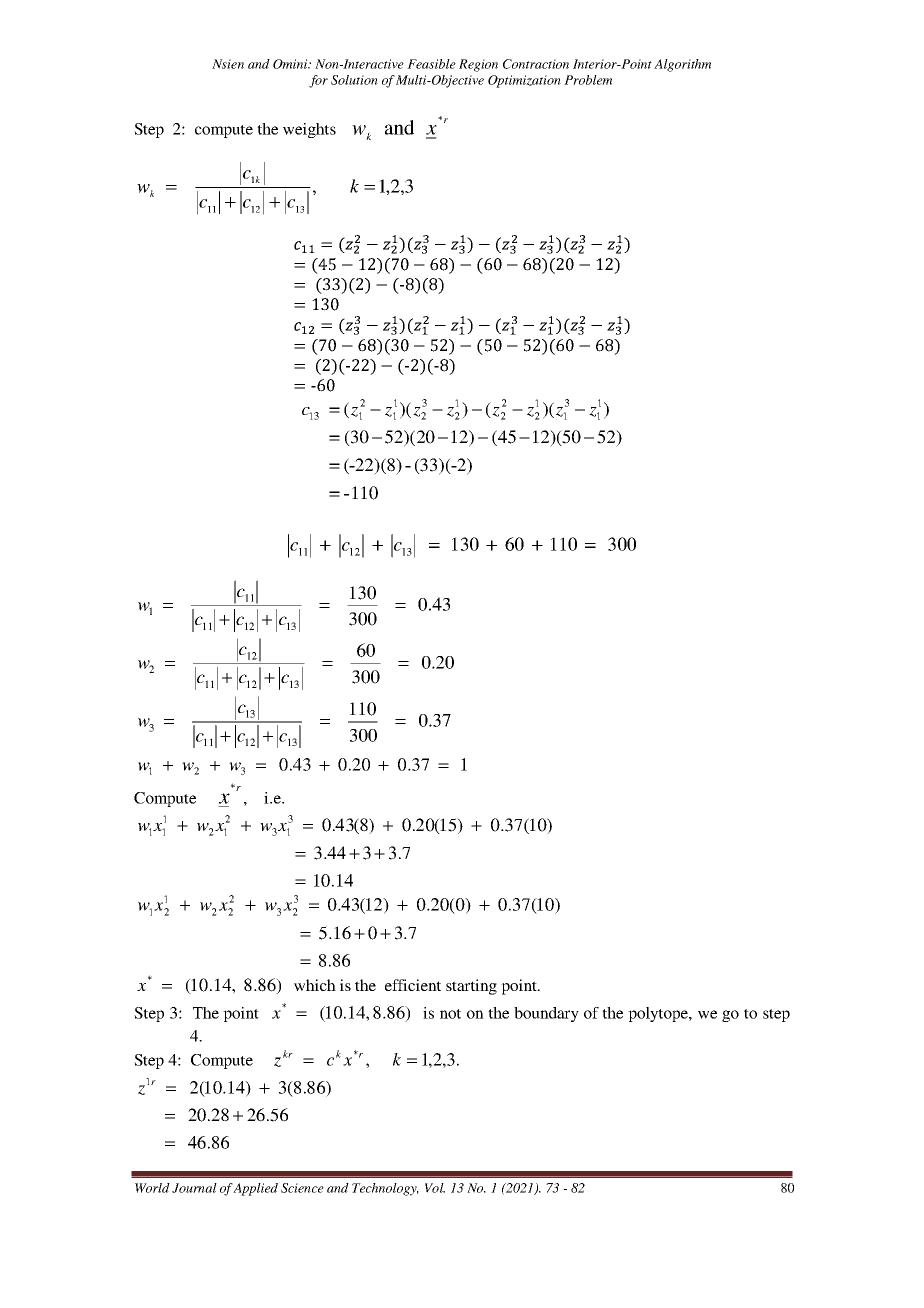 Image resolution: width=924 pixels, height=1308 pixels. Describe the element at coordinates (588, 80) in the screenshot. I see `Problem` at that location.
